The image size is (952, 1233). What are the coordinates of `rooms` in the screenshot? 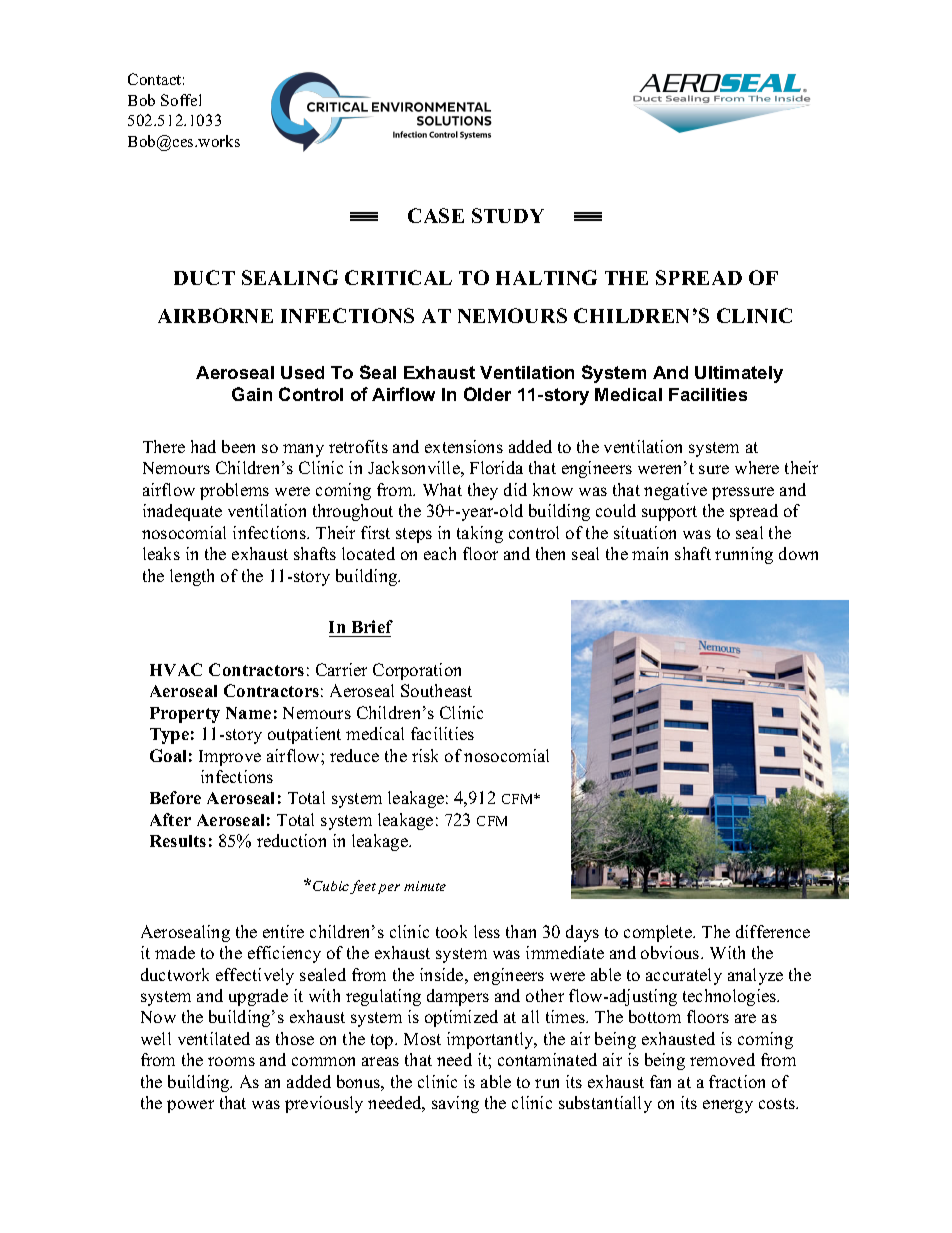 It's located at (231, 1061).
